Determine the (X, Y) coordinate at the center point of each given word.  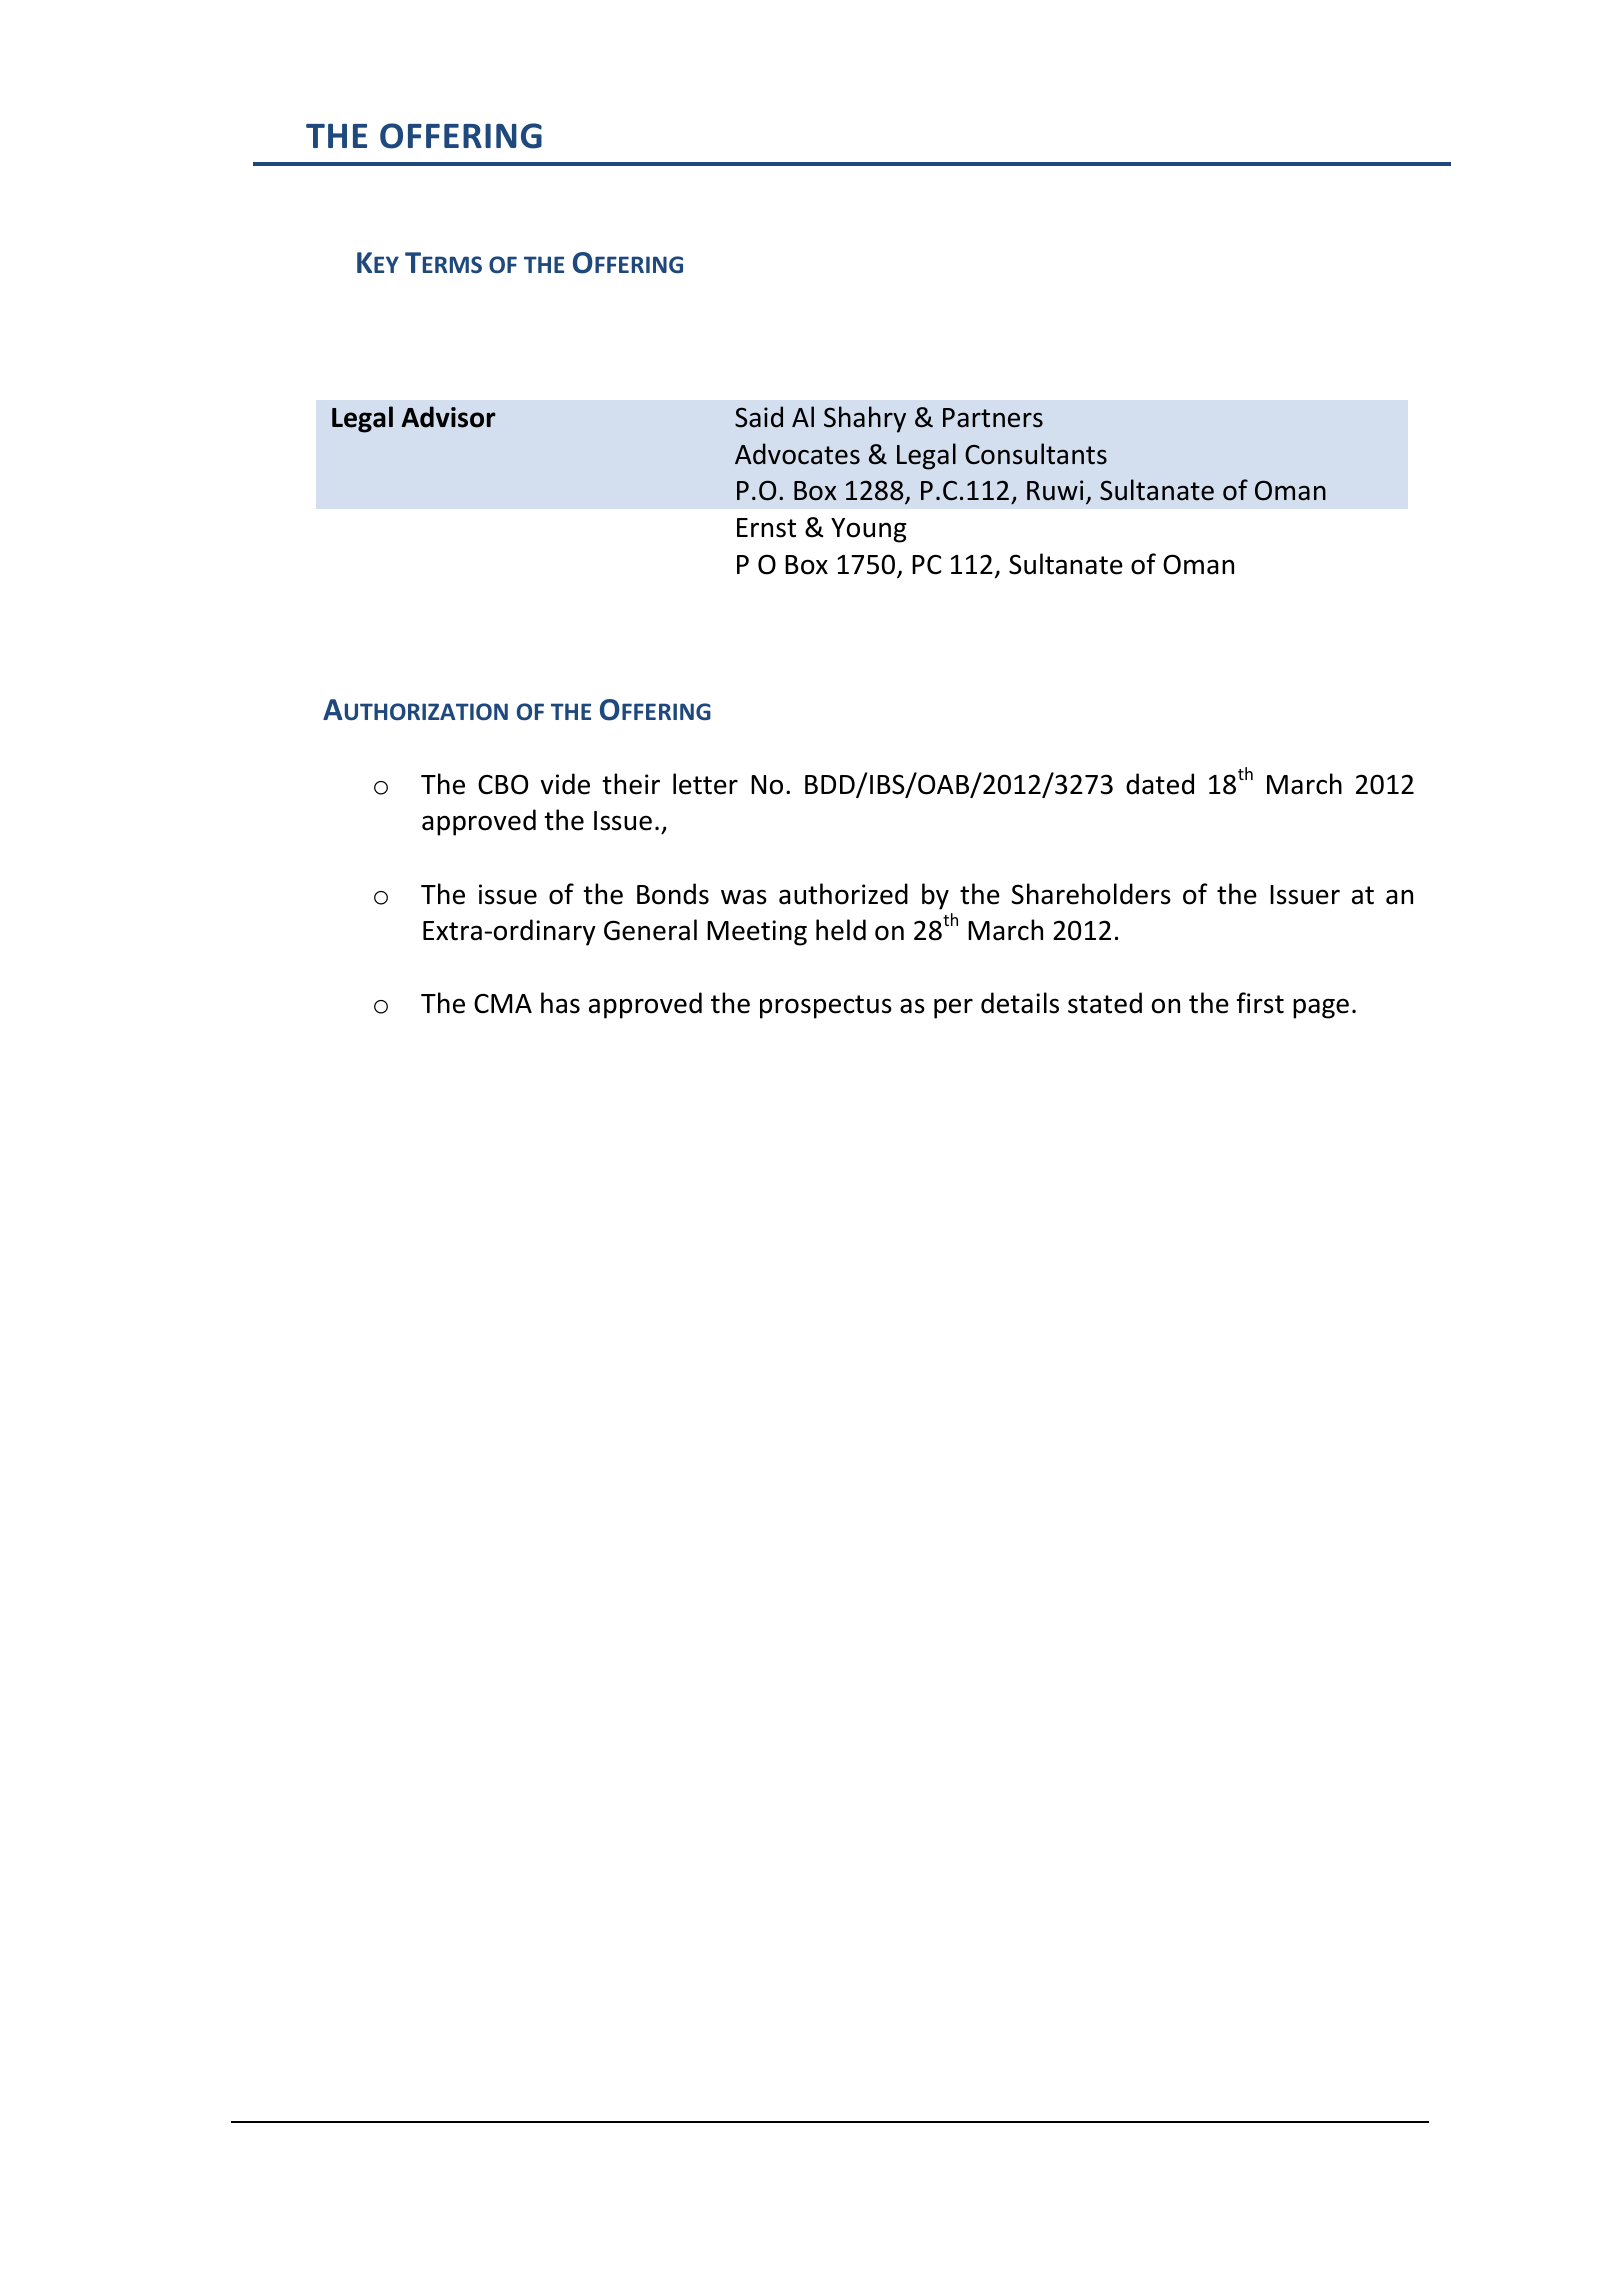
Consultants (1036, 454)
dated (1160, 784)
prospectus (826, 1007)
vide (565, 784)
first (1260, 1003)
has (560, 1003)
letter (705, 784)
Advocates (797, 454)
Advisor (448, 417)
